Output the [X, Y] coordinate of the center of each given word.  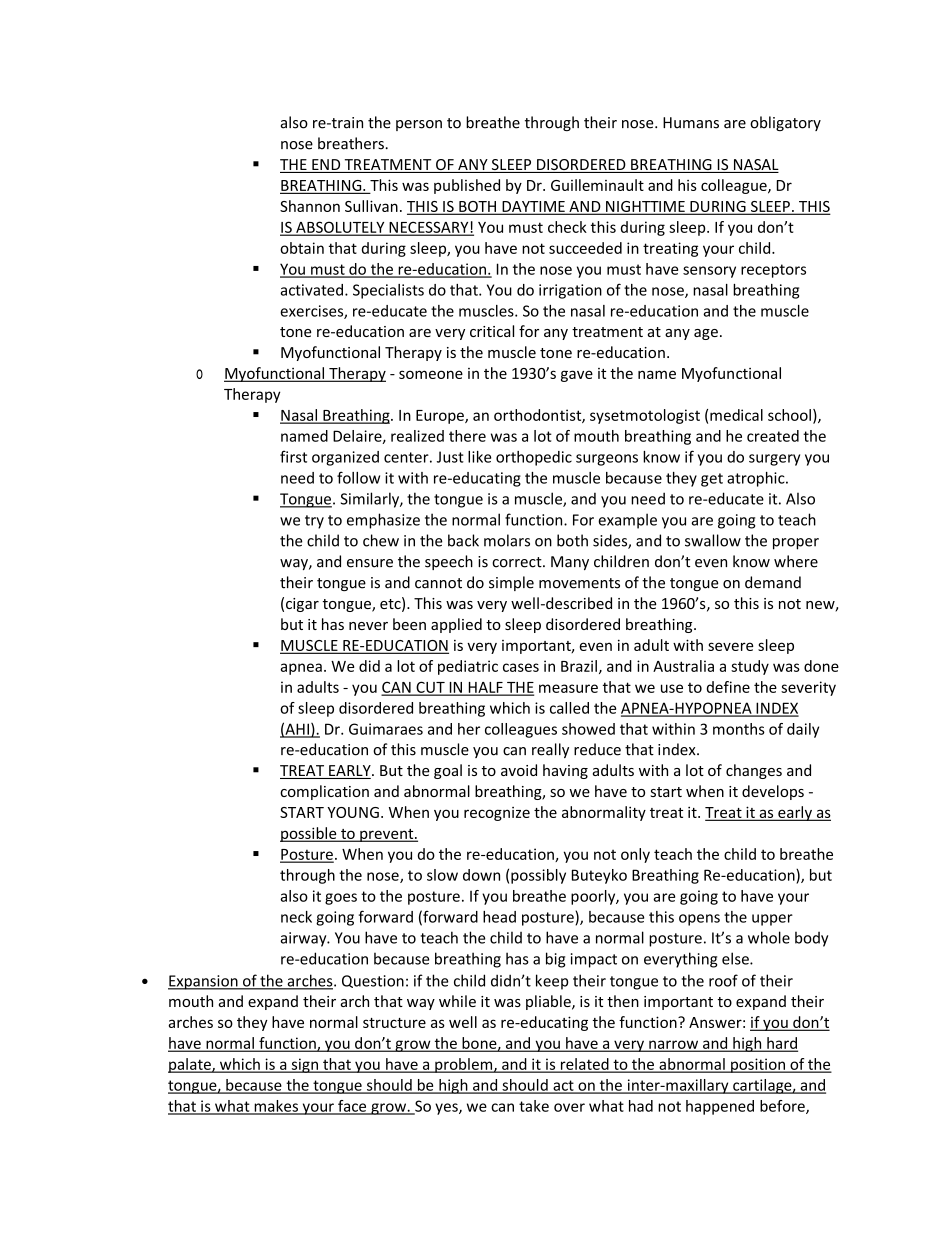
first [293, 456]
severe [730, 646]
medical [736, 415]
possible [309, 834]
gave [577, 376]
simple [511, 583]
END [326, 166]
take [534, 1106]
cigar [302, 605]
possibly [538, 876]
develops [773, 792]
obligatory [785, 123]
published [467, 186]
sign [304, 1065]
